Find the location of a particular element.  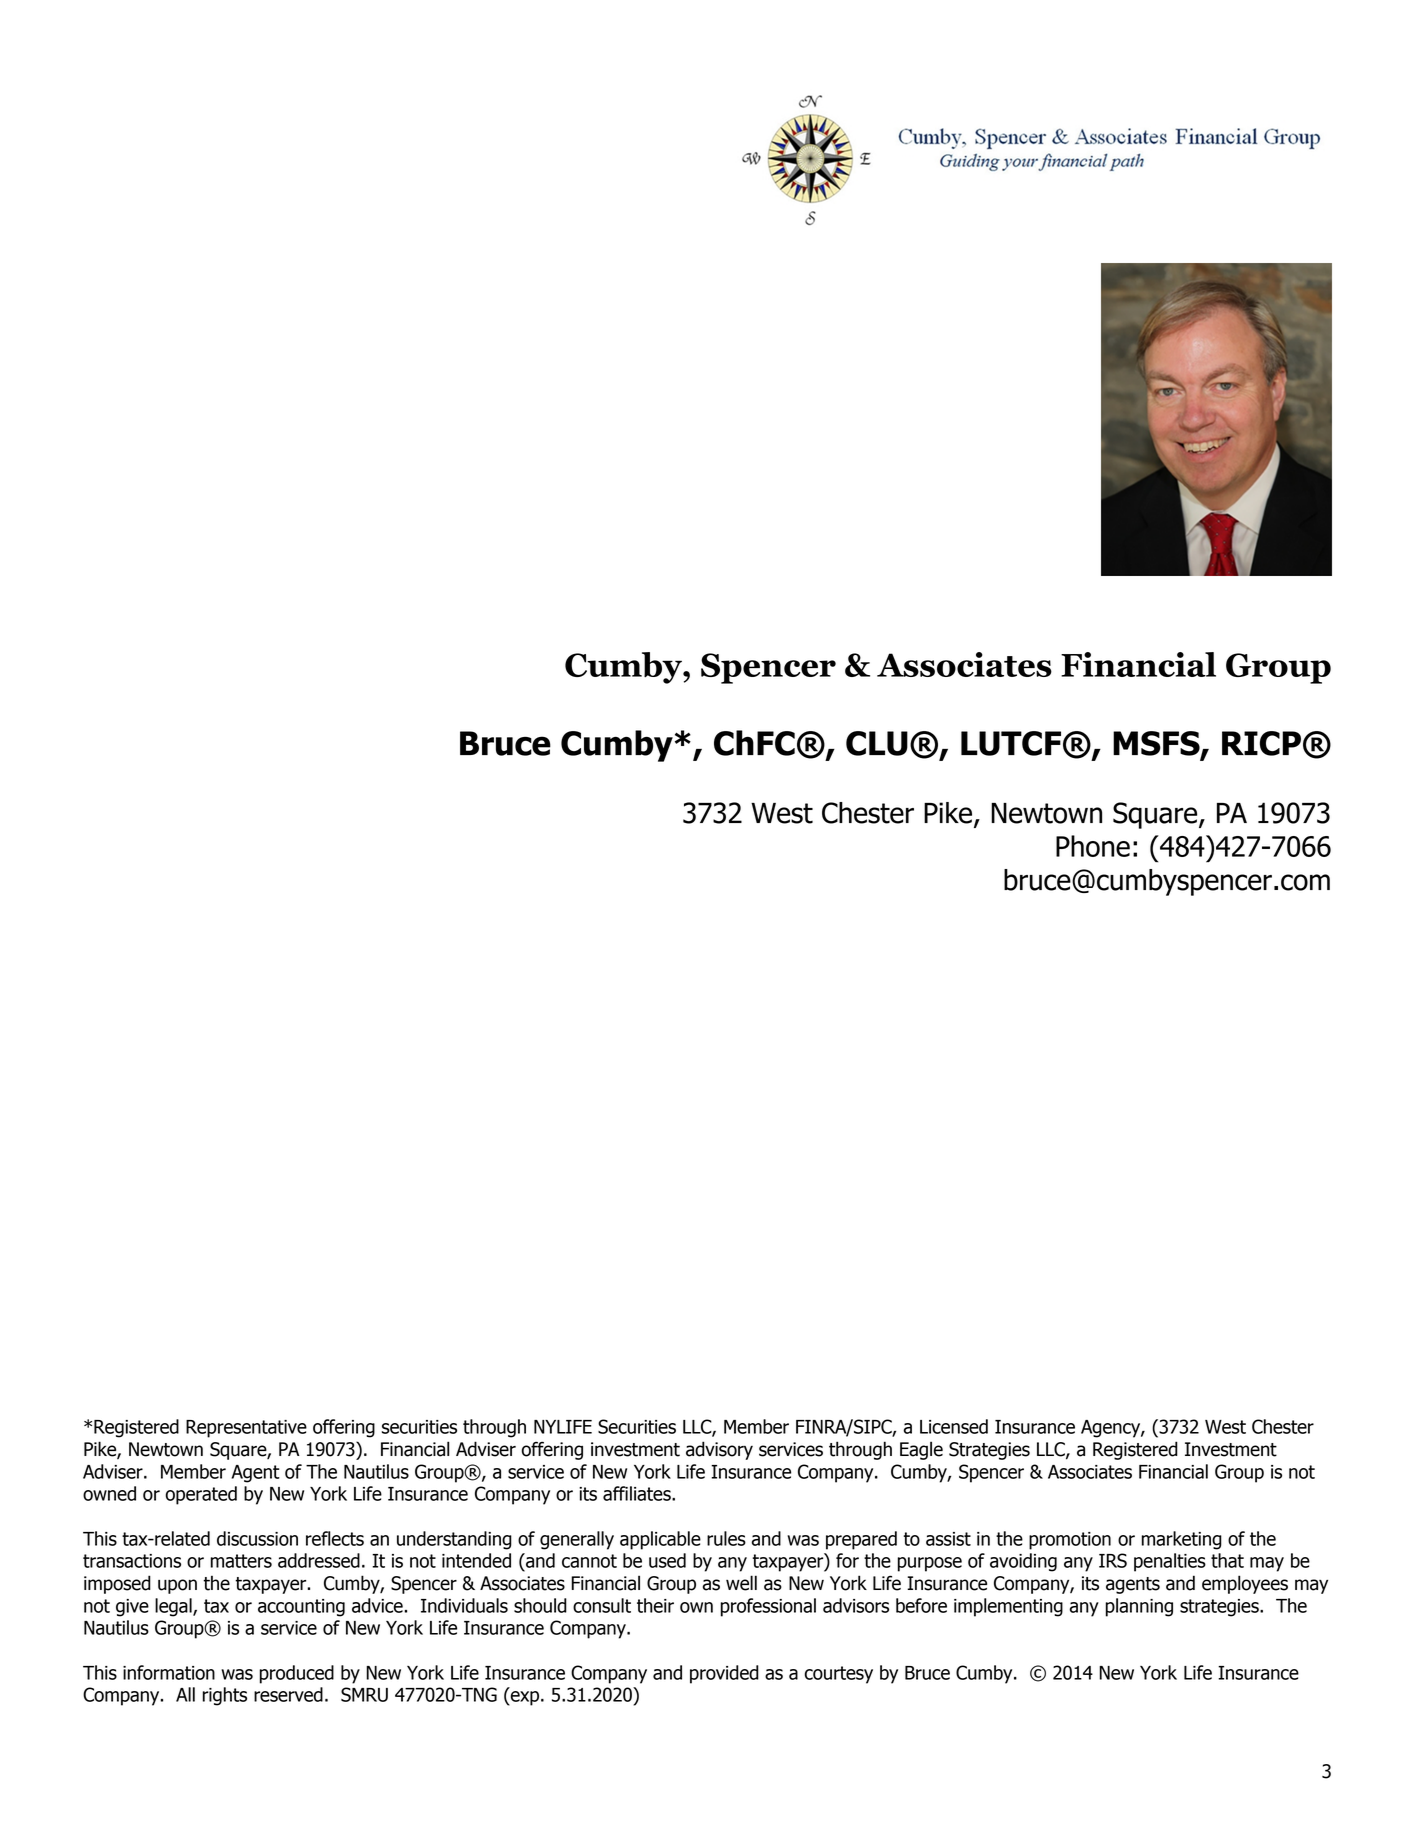

produced is located at coordinates (297, 1674).
